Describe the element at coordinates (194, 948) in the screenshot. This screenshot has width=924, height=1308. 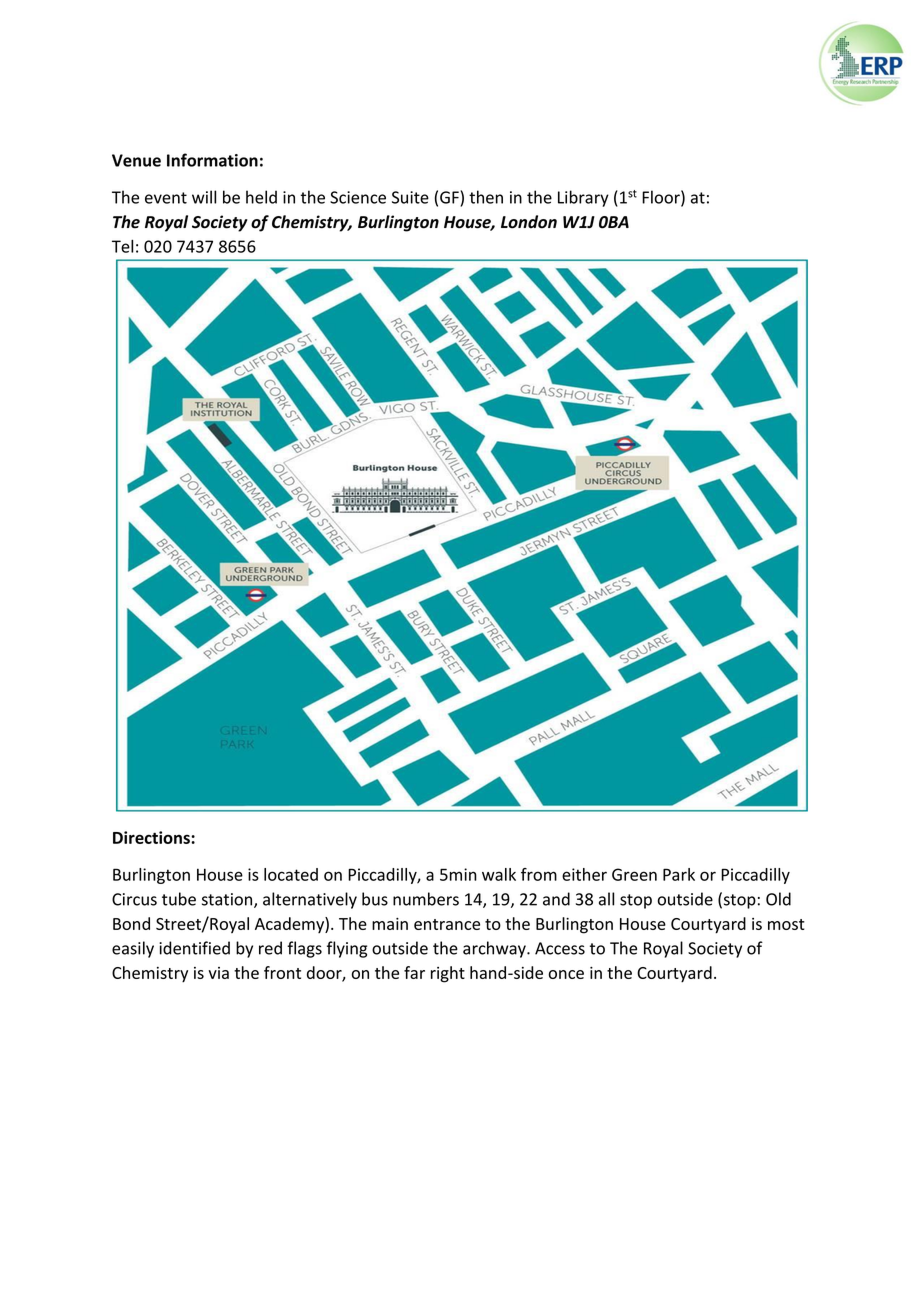
I see `identified` at that location.
